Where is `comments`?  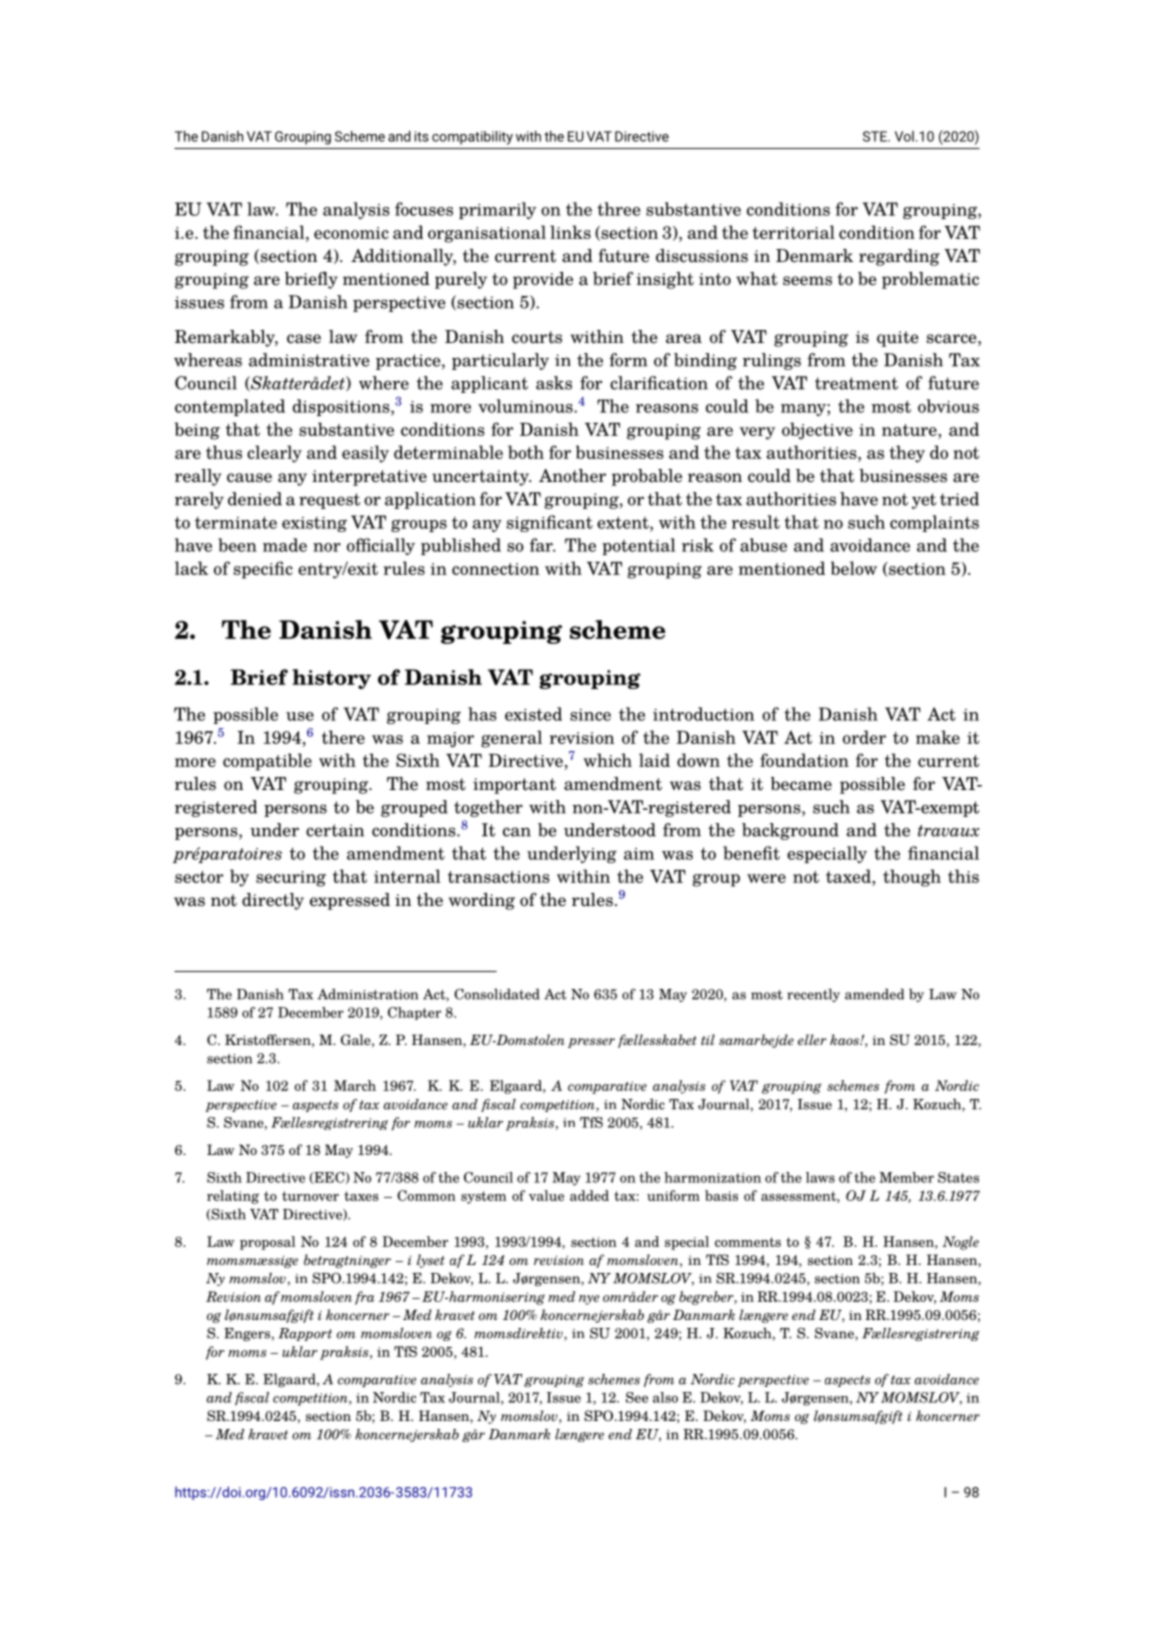 comments is located at coordinates (748, 1242).
